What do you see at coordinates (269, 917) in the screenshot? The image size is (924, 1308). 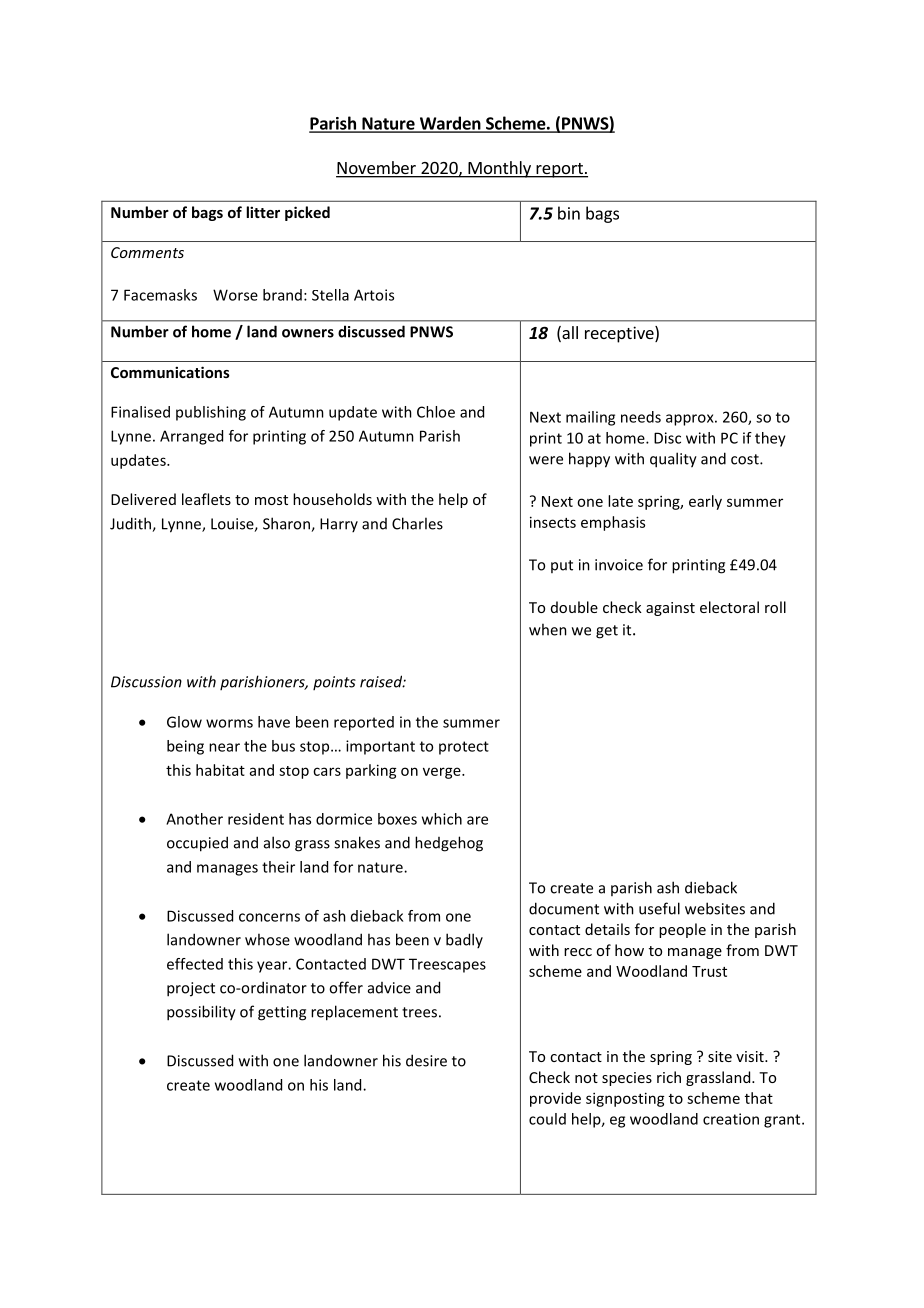 I see `concerns` at bounding box center [269, 917].
